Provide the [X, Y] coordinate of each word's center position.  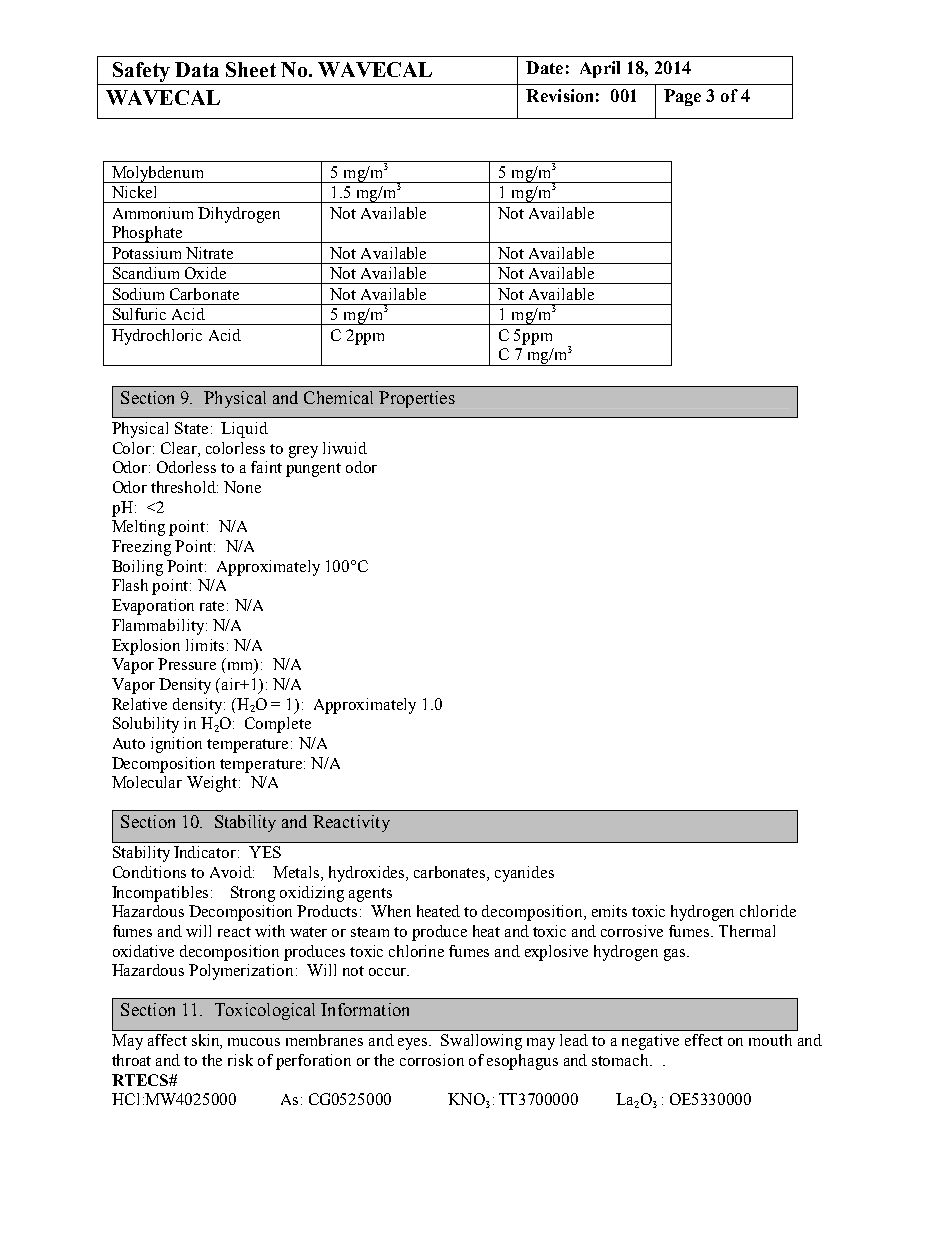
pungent [313, 470]
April [600, 69]
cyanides [524, 874]
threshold [184, 487]
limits [205, 645]
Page [682, 97]
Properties [417, 399]
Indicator [206, 852]
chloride [768, 911]
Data [197, 69]
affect [167, 1040]
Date [544, 67]
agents [370, 895]
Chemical [338, 397]
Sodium [138, 294]
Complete [278, 725]
